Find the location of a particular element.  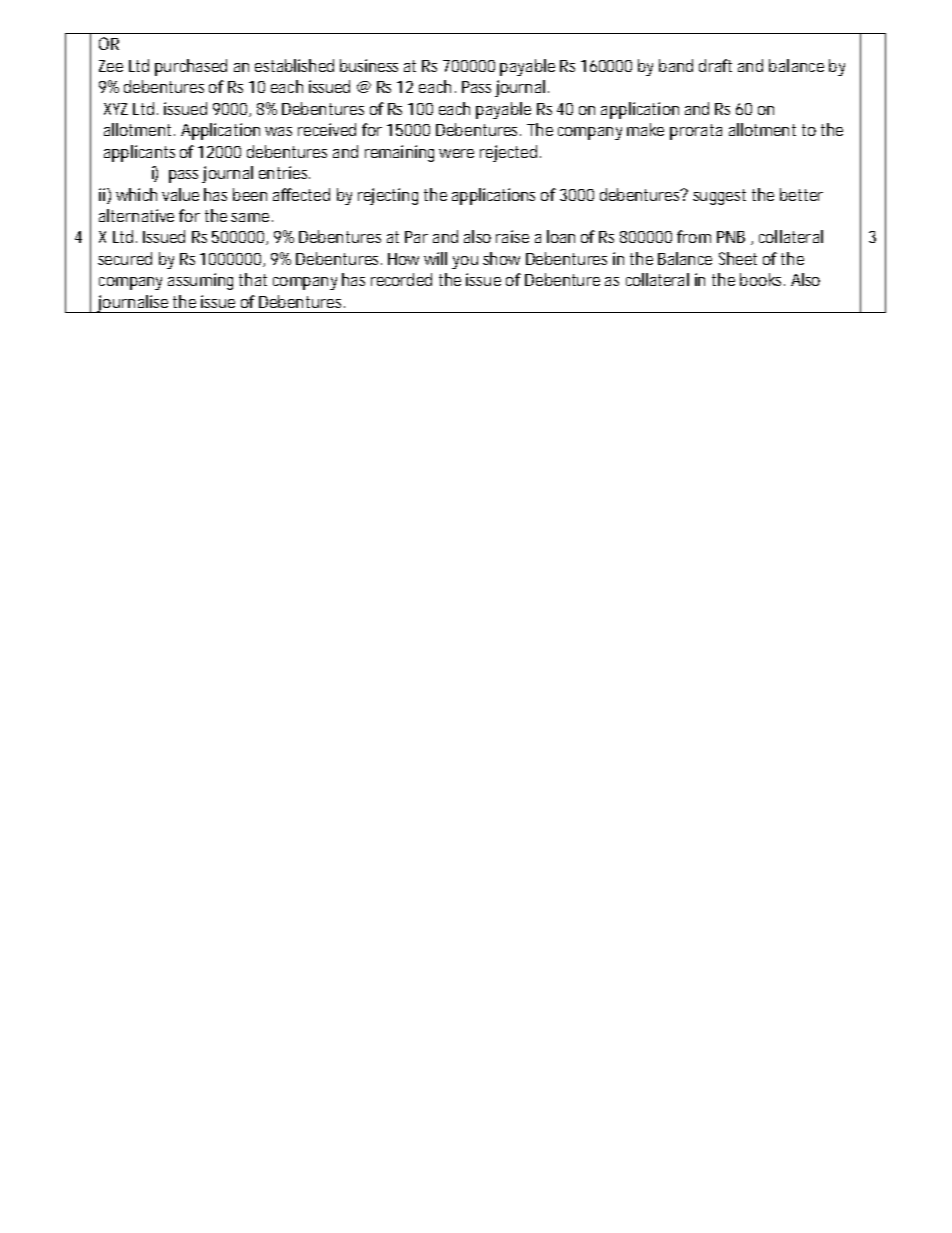

were is located at coordinates (456, 153).
